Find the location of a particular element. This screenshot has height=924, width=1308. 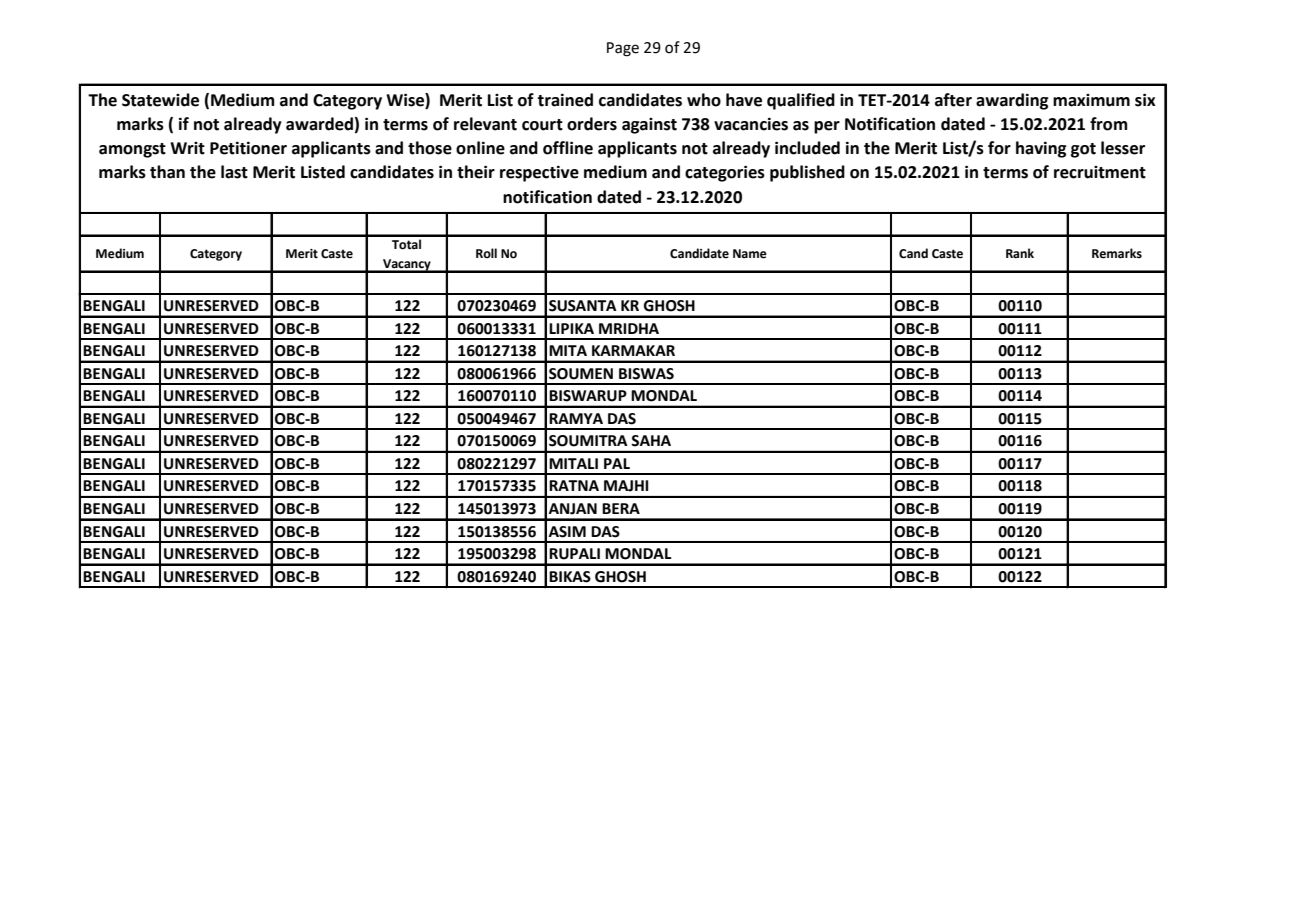

Page is located at coordinates (623, 49).
